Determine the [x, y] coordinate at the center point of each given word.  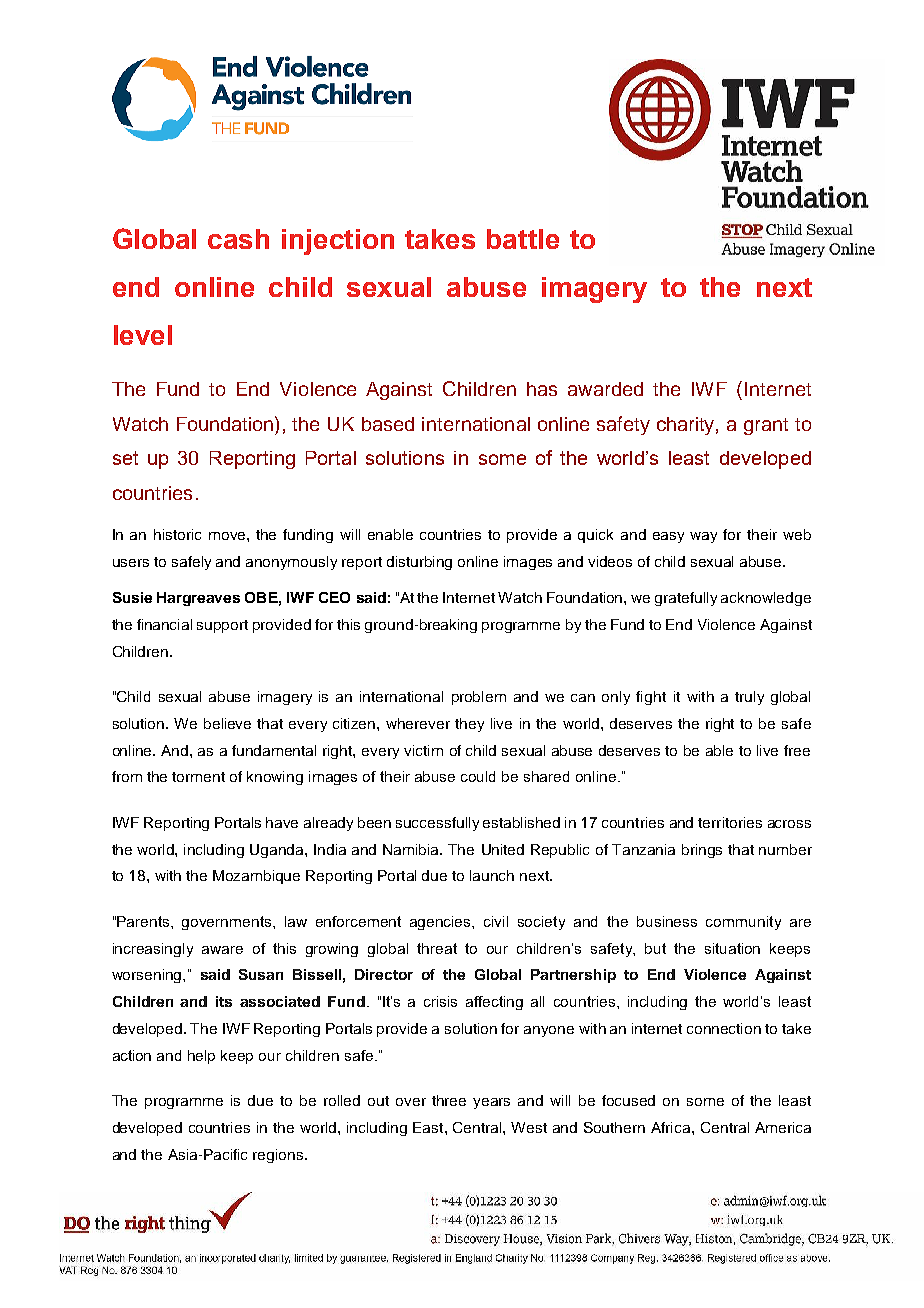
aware [222, 950]
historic [177, 534]
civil [496, 921]
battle [523, 239]
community [743, 923]
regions [279, 1156]
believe [227, 723]
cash [238, 239]
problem [479, 698]
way [703, 537]
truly [749, 698]
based [388, 424]
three [449, 1100]
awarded [605, 389]
